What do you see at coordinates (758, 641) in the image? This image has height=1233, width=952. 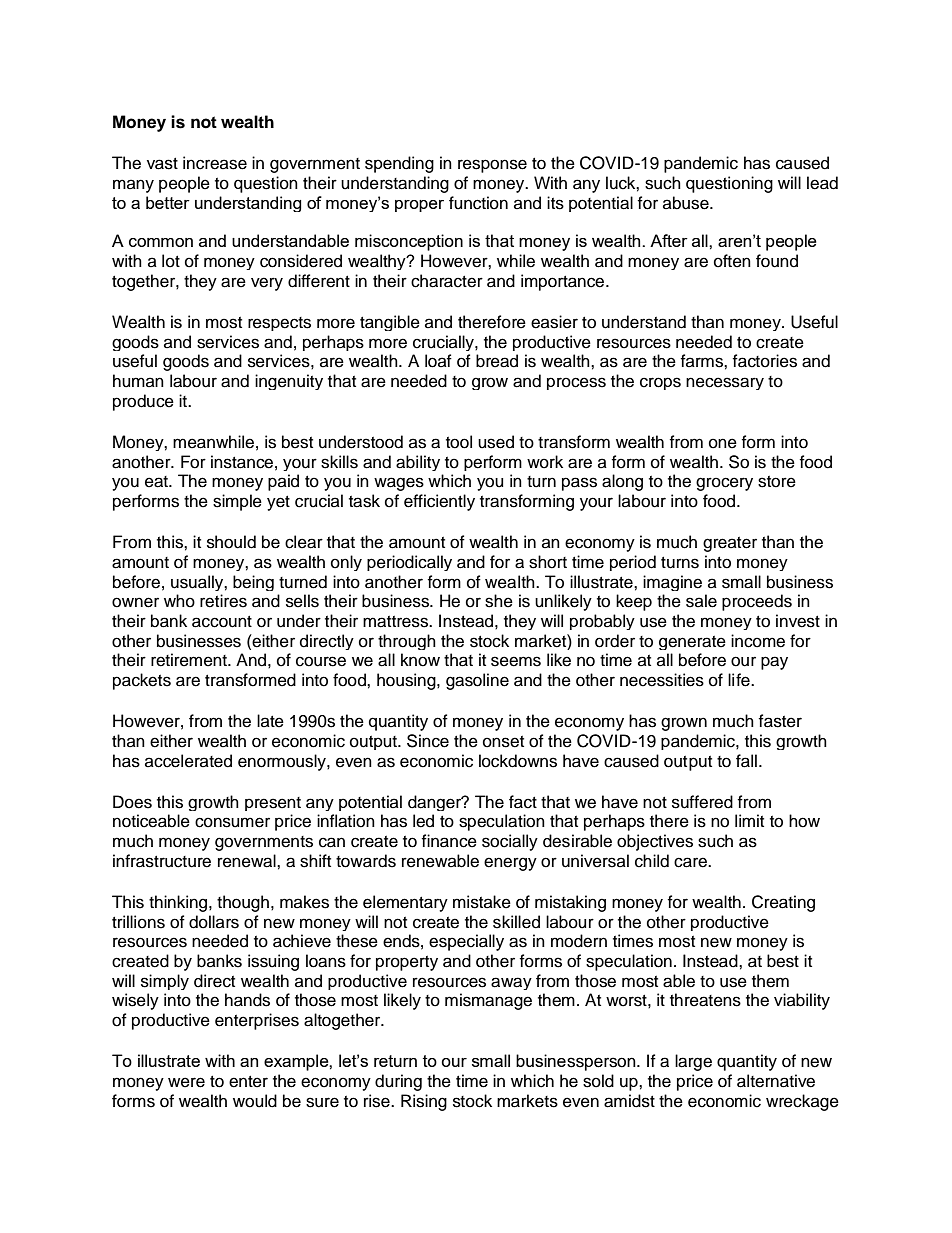 I see `income` at bounding box center [758, 641].
